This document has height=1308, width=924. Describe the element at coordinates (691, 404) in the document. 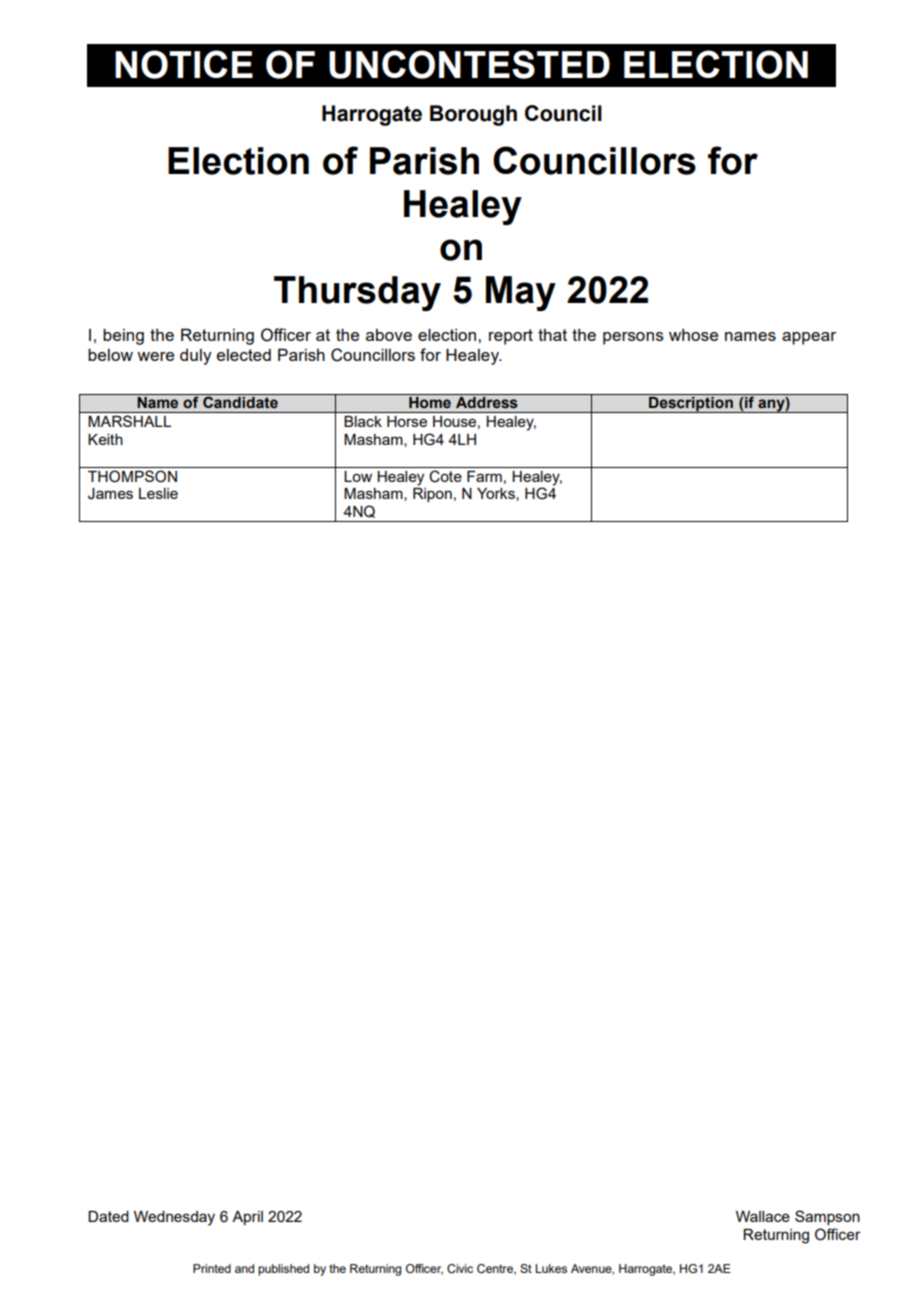

I see `Description` at that location.
